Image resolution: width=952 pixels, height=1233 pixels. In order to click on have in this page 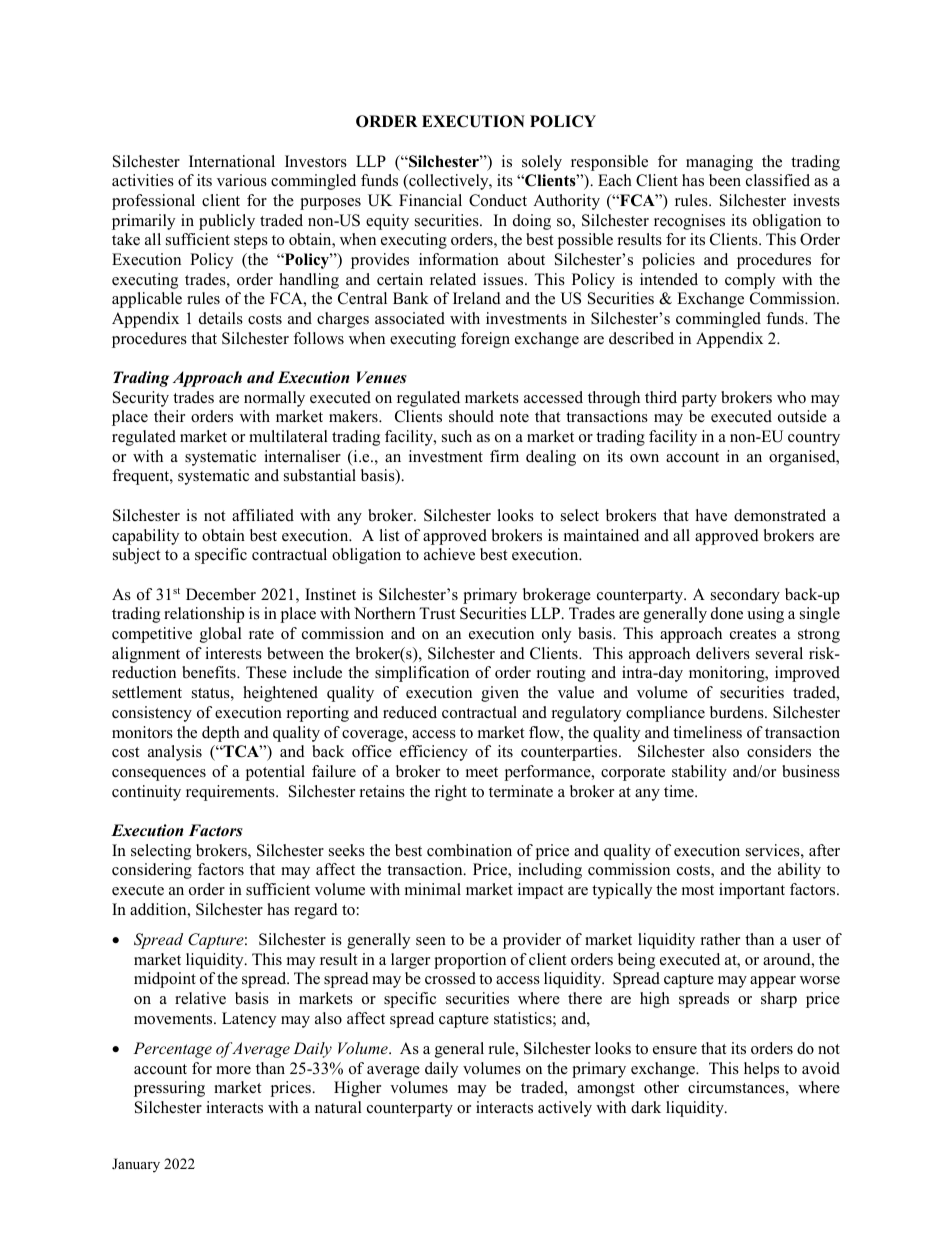, I will do `click(711, 515)`.
